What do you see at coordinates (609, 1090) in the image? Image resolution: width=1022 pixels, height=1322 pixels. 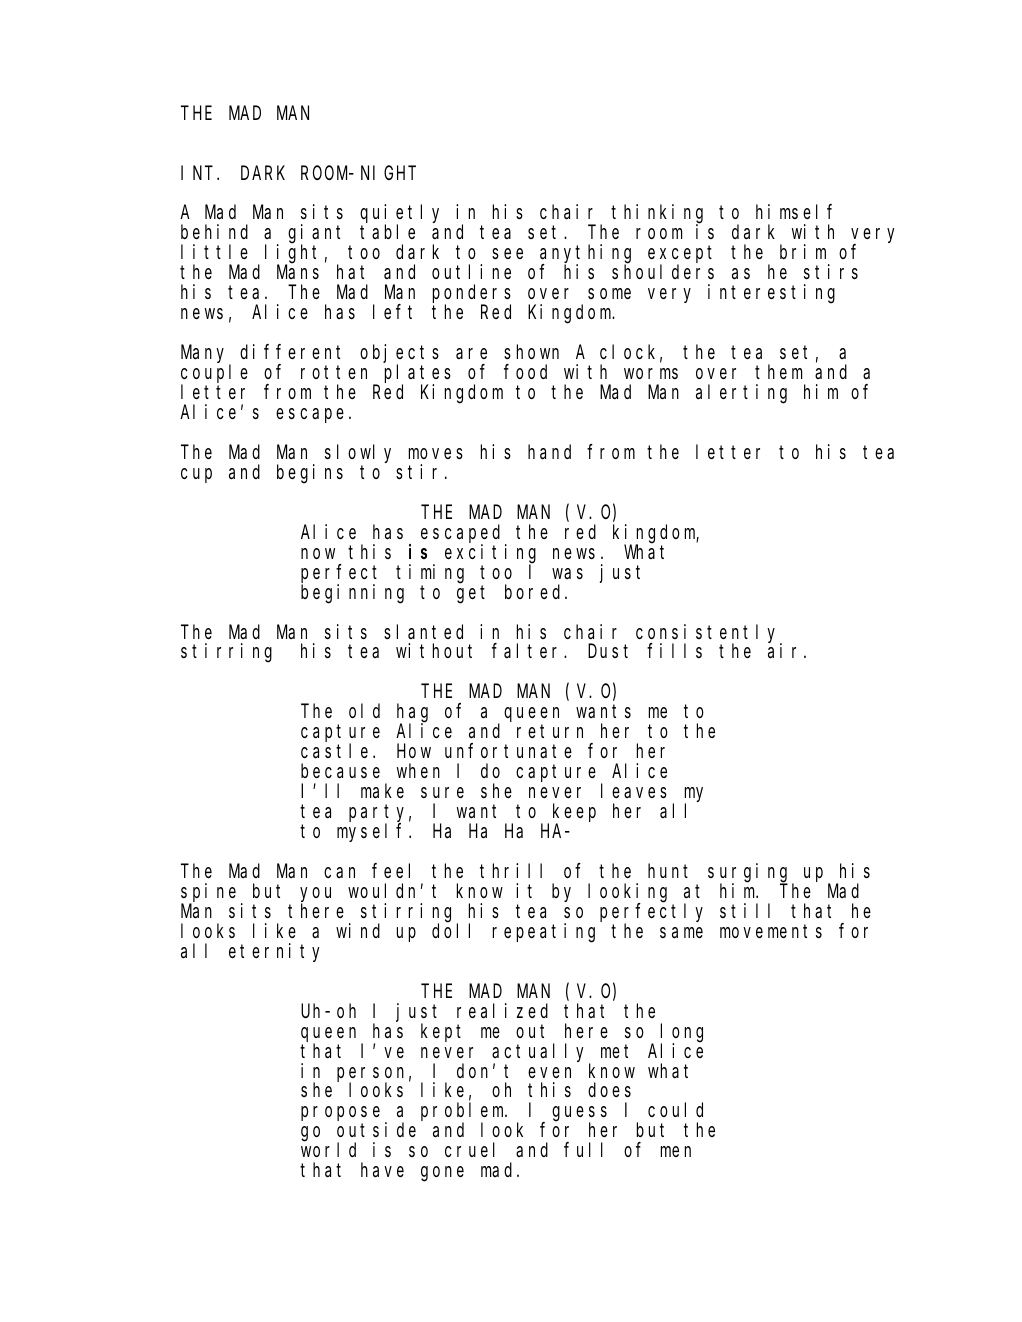 I see `does` at bounding box center [609, 1090].
